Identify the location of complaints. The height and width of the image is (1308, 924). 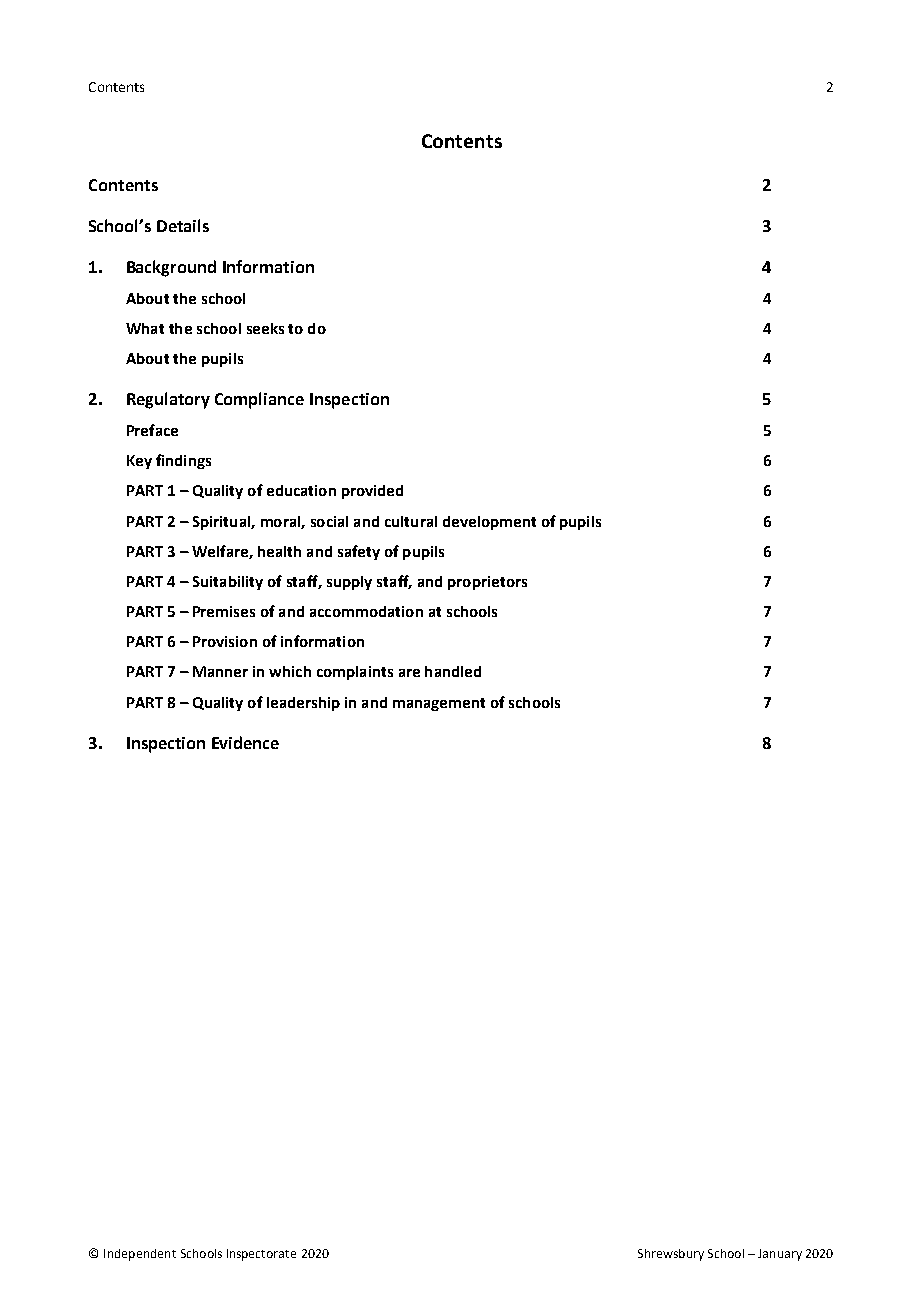
(355, 673).
